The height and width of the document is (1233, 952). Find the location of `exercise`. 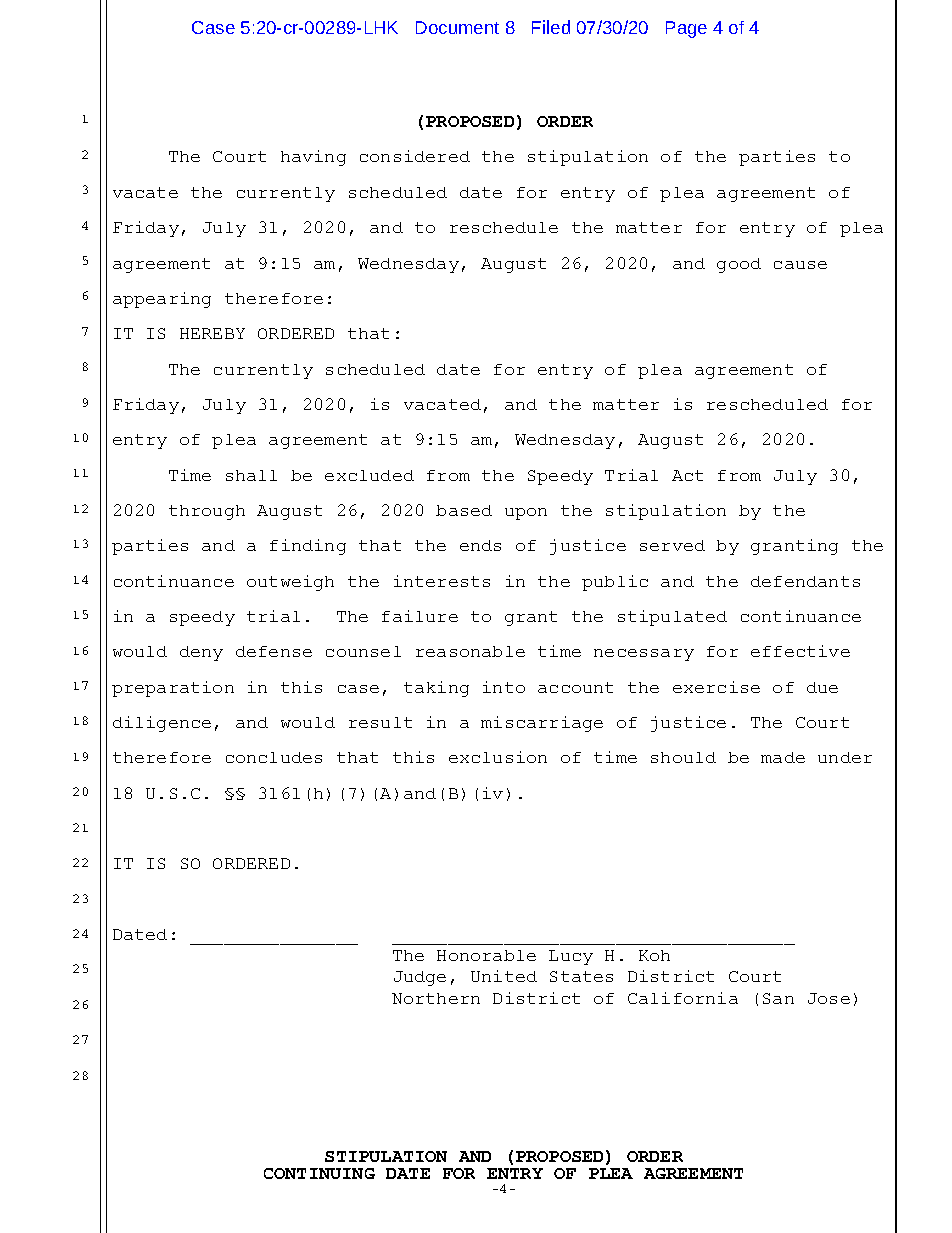

exercise is located at coordinates (716, 687).
